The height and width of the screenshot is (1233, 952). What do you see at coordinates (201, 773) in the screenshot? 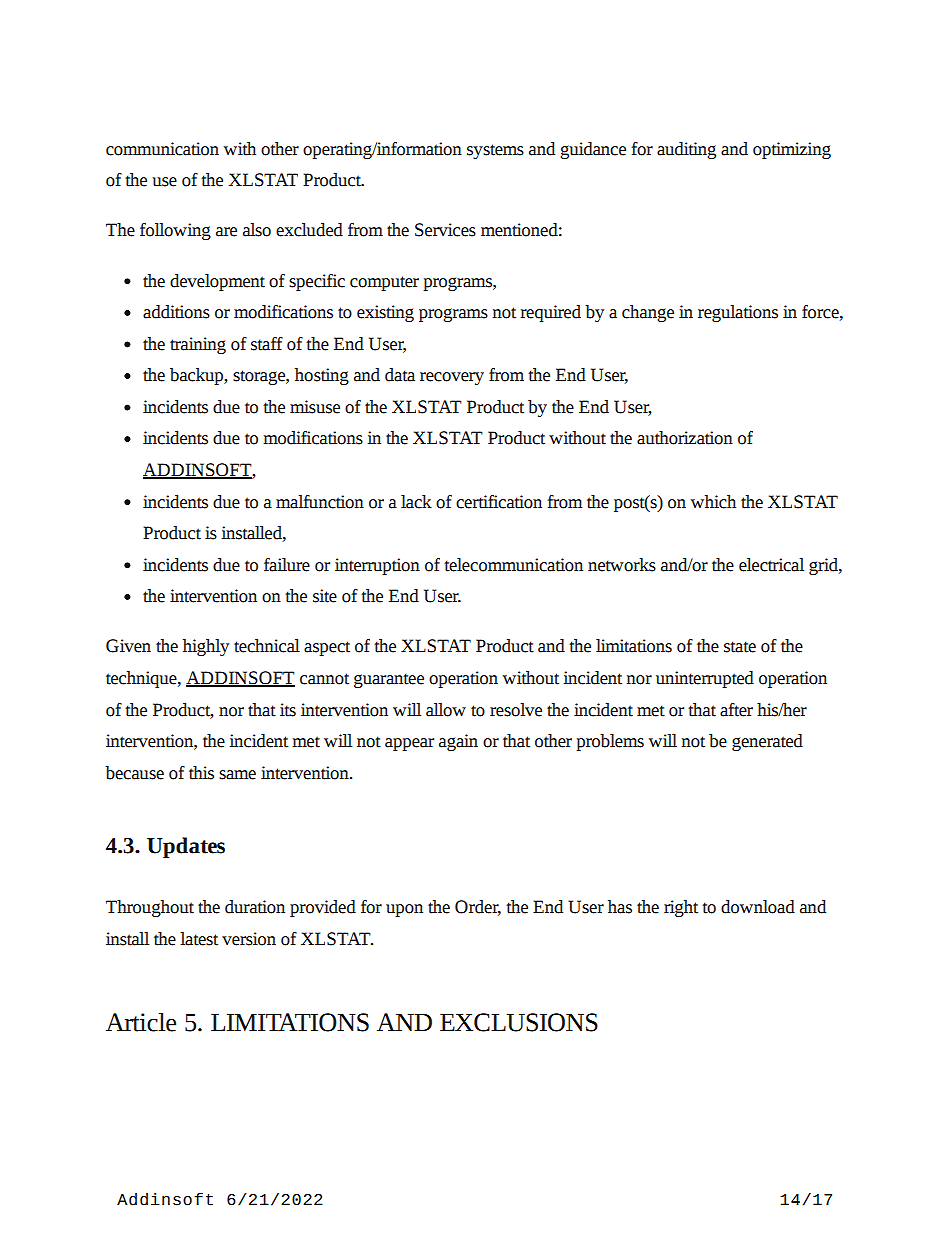
I see `this` at bounding box center [201, 773].
